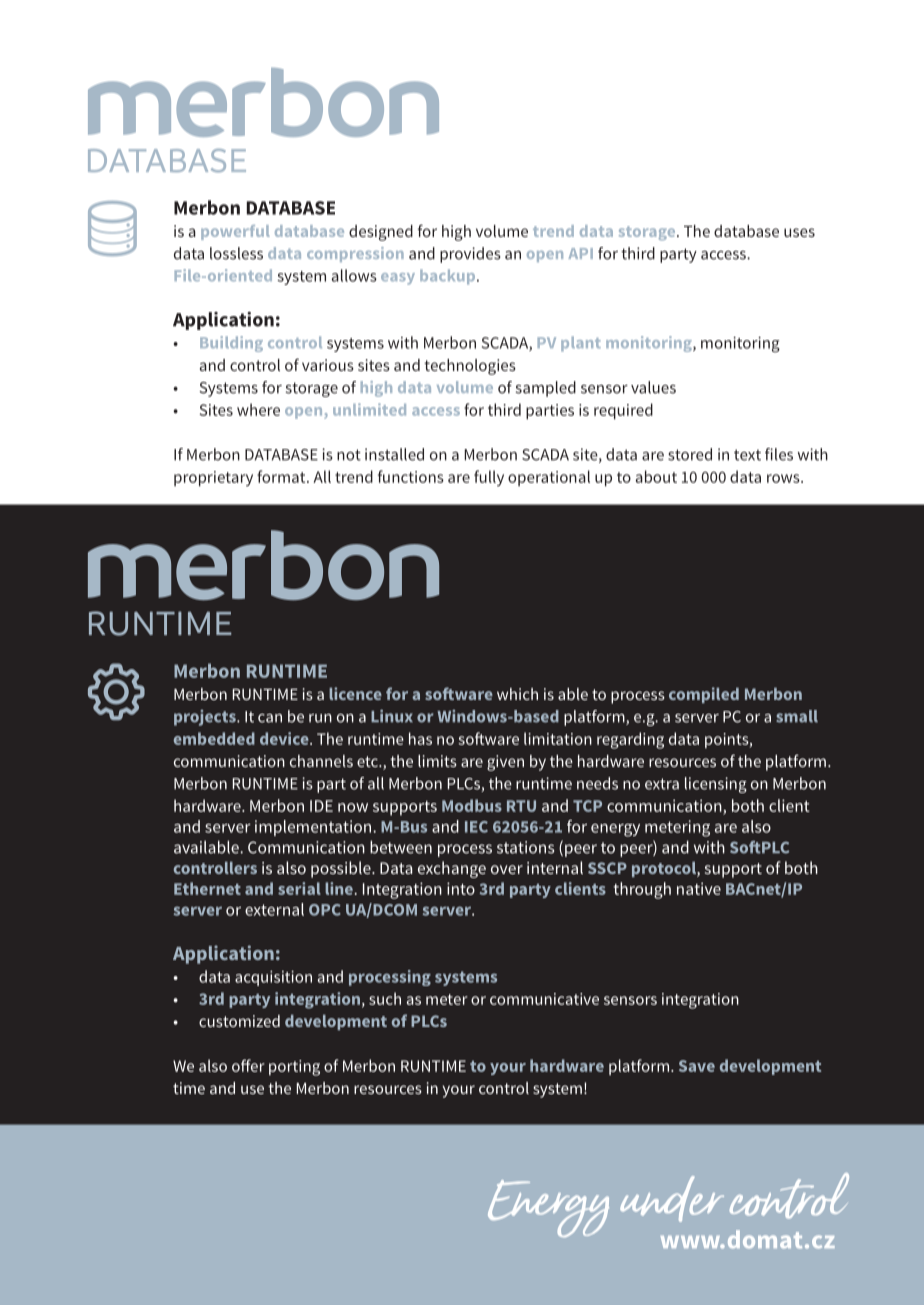  Describe the element at coordinates (517, 694) in the screenshot. I see `which` at that location.
